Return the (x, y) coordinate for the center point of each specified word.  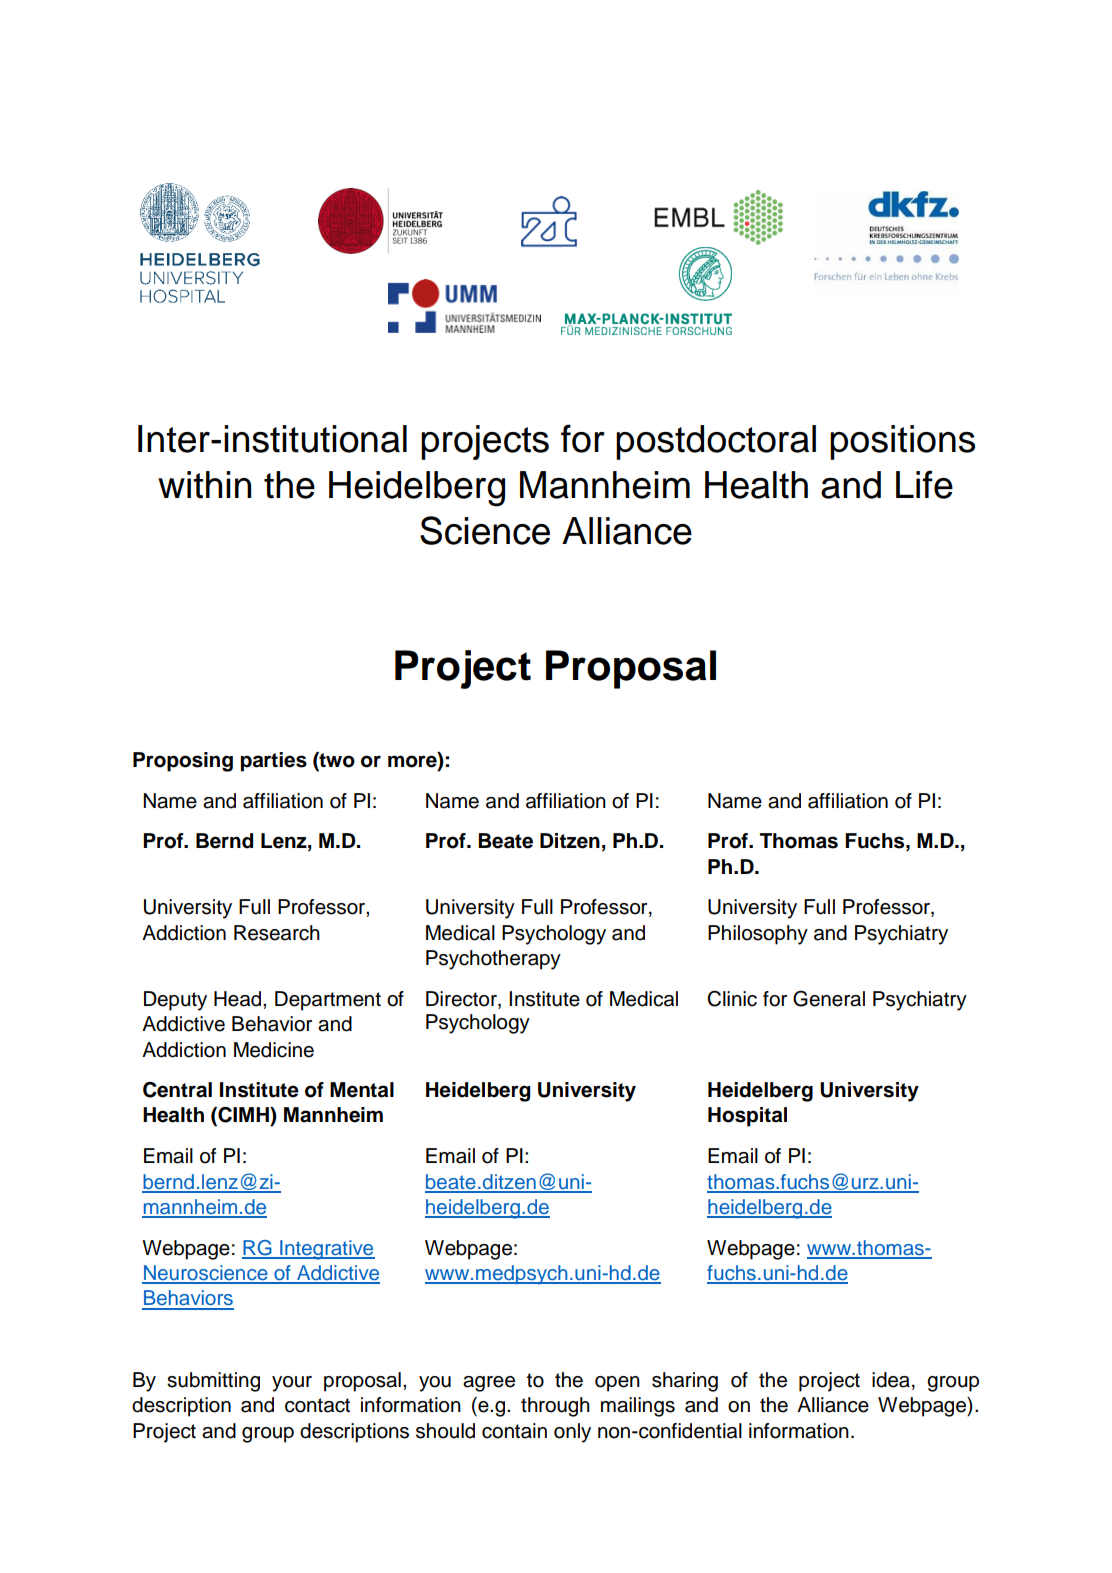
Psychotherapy (493, 960)
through (555, 1407)
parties (274, 762)
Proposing (183, 762)
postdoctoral (716, 442)
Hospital (747, 1117)
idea (891, 1380)
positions (902, 442)
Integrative (326, 1250)
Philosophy (758, 935)
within (204, 485)
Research (277, 933)
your (292, 1384)
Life (924, 484)
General (829, 998)
